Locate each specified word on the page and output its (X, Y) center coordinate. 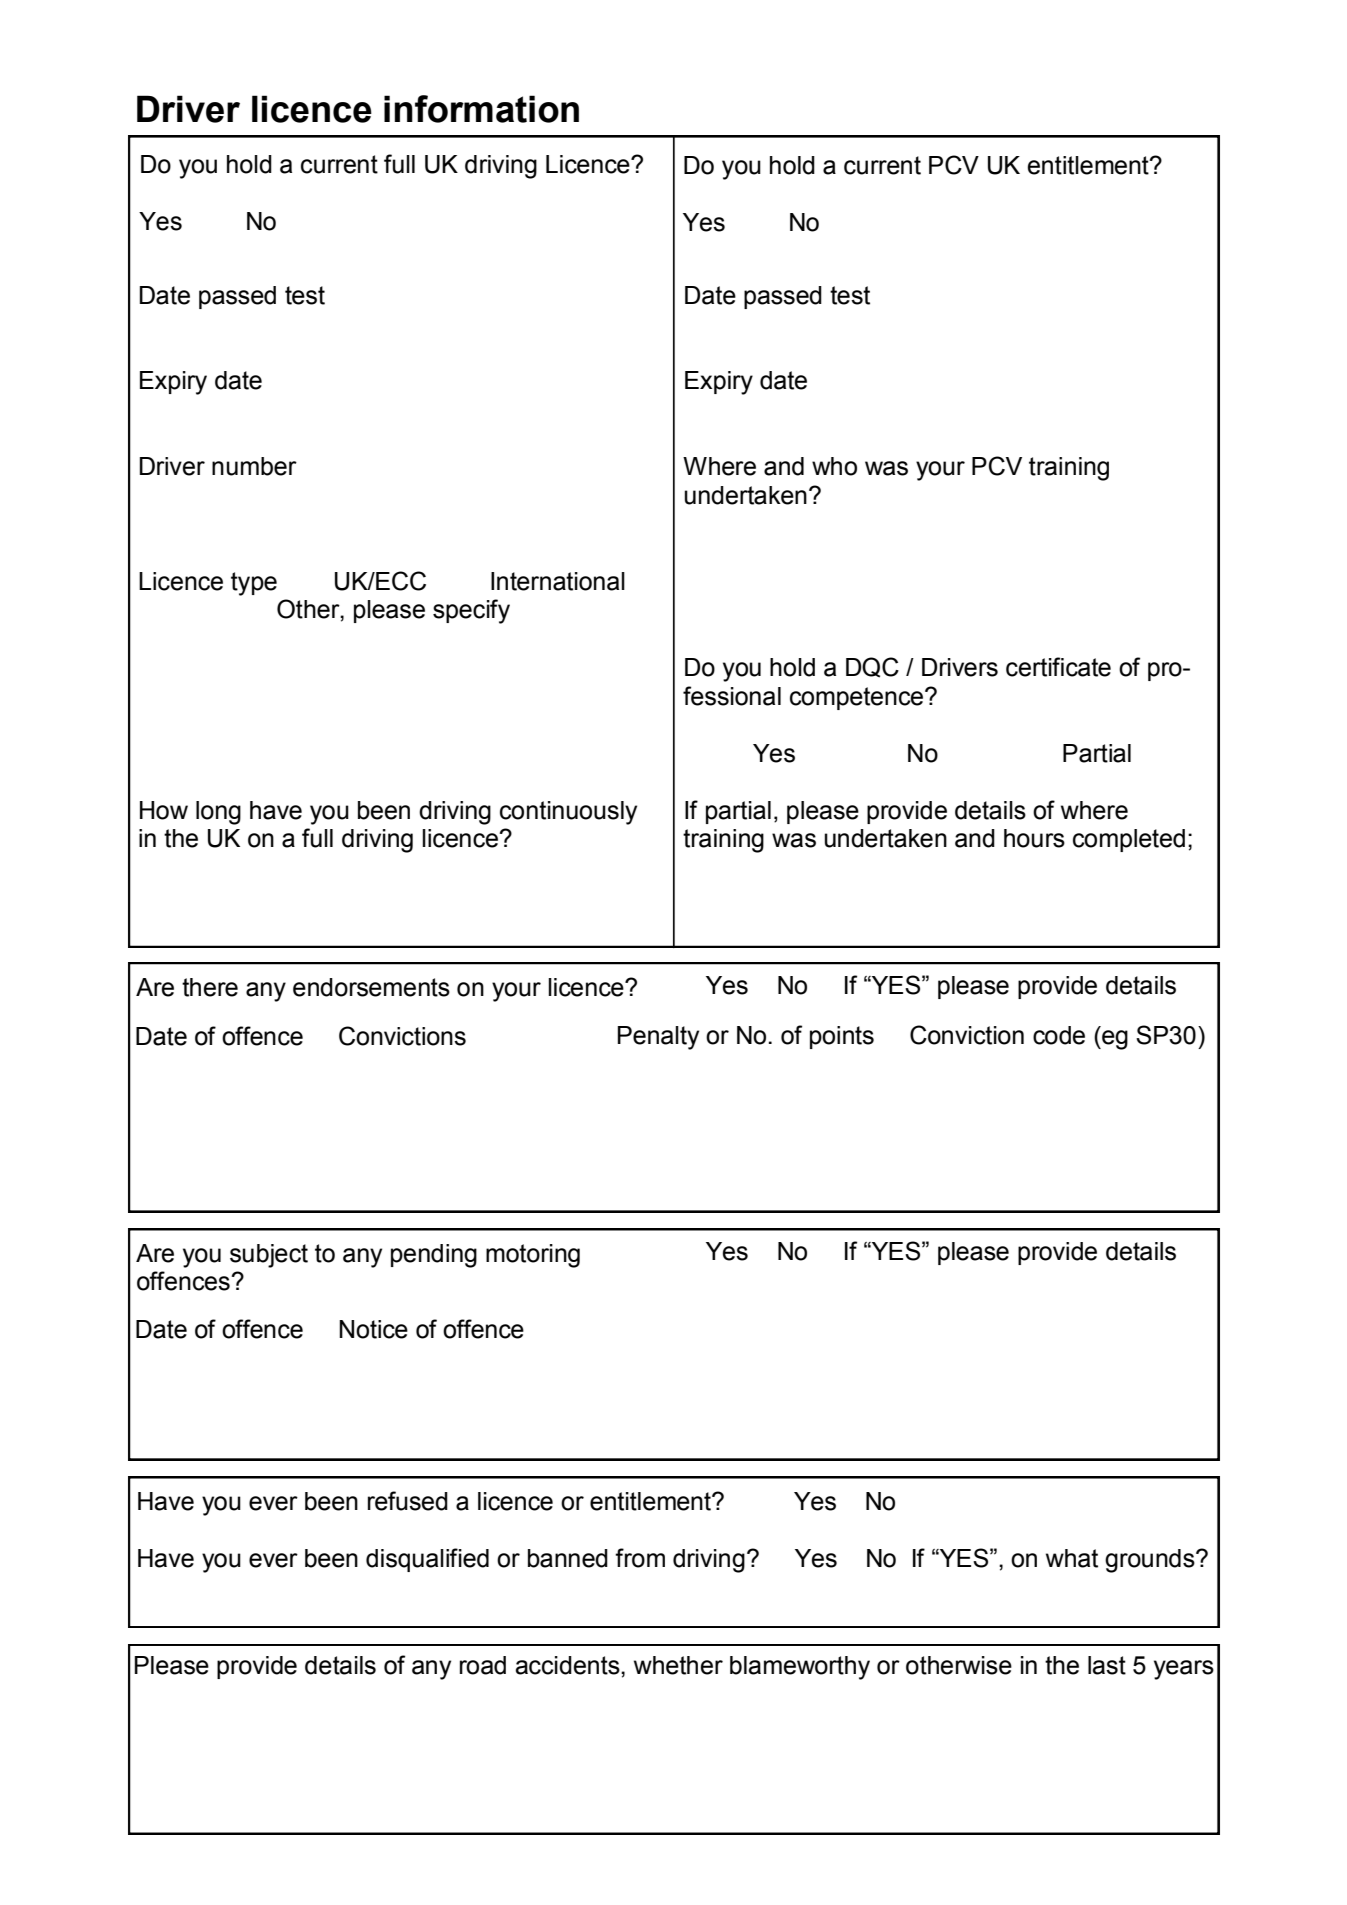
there (210, 987)
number (254, 466)
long (218, 813)
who (834, 466)
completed (1129, 840)
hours (1034, 838)
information (481, 109)
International (558, 581)
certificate (1058, 667)
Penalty (658, 1038)
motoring (533, 1256)
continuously (568, 813)
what (1072, 1558)
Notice (373, 1329)
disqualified (427, 1560)
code (1059, 1035)
